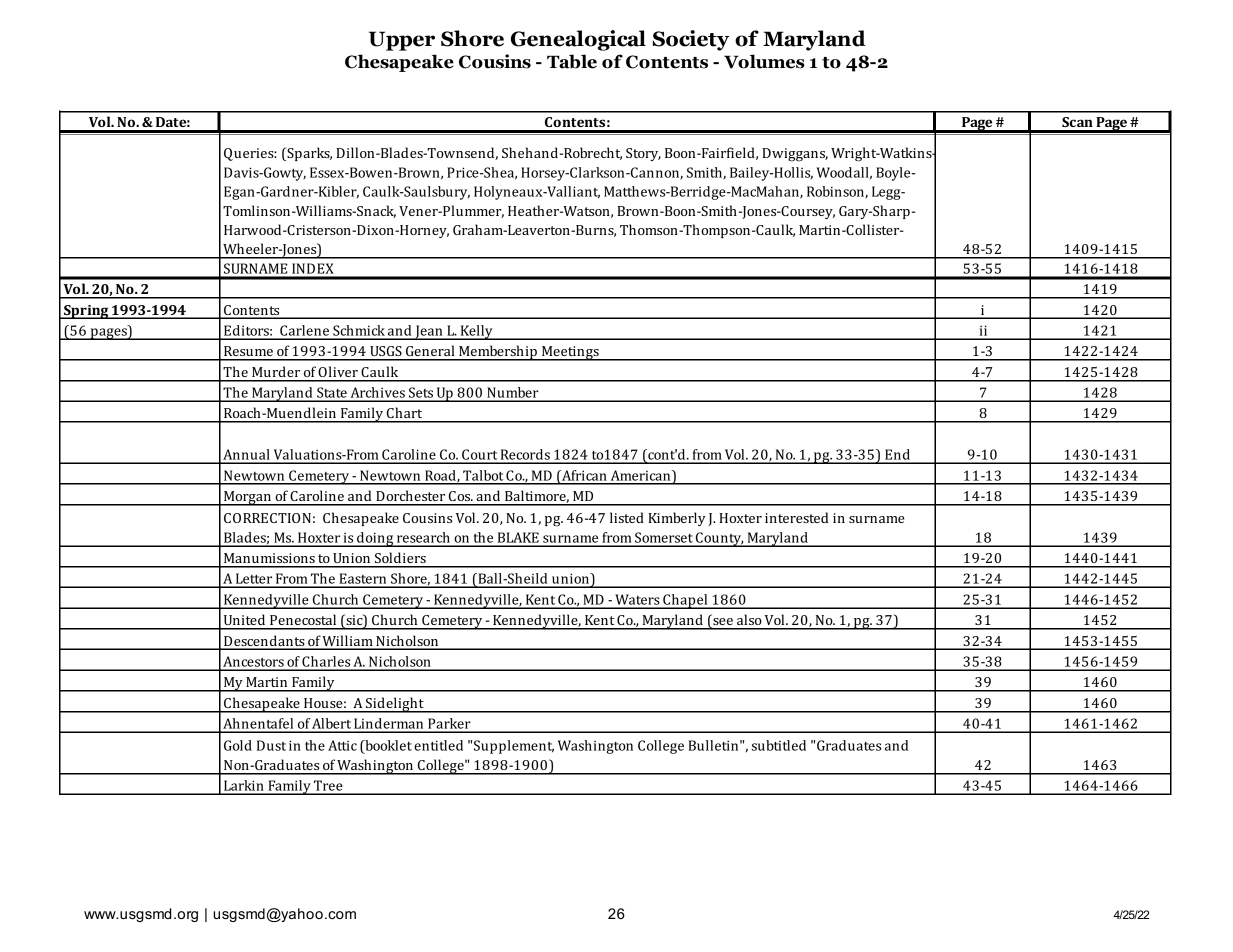  Describe the element at coordinates (402, 41) in the image. I see `Upper` at that location.
